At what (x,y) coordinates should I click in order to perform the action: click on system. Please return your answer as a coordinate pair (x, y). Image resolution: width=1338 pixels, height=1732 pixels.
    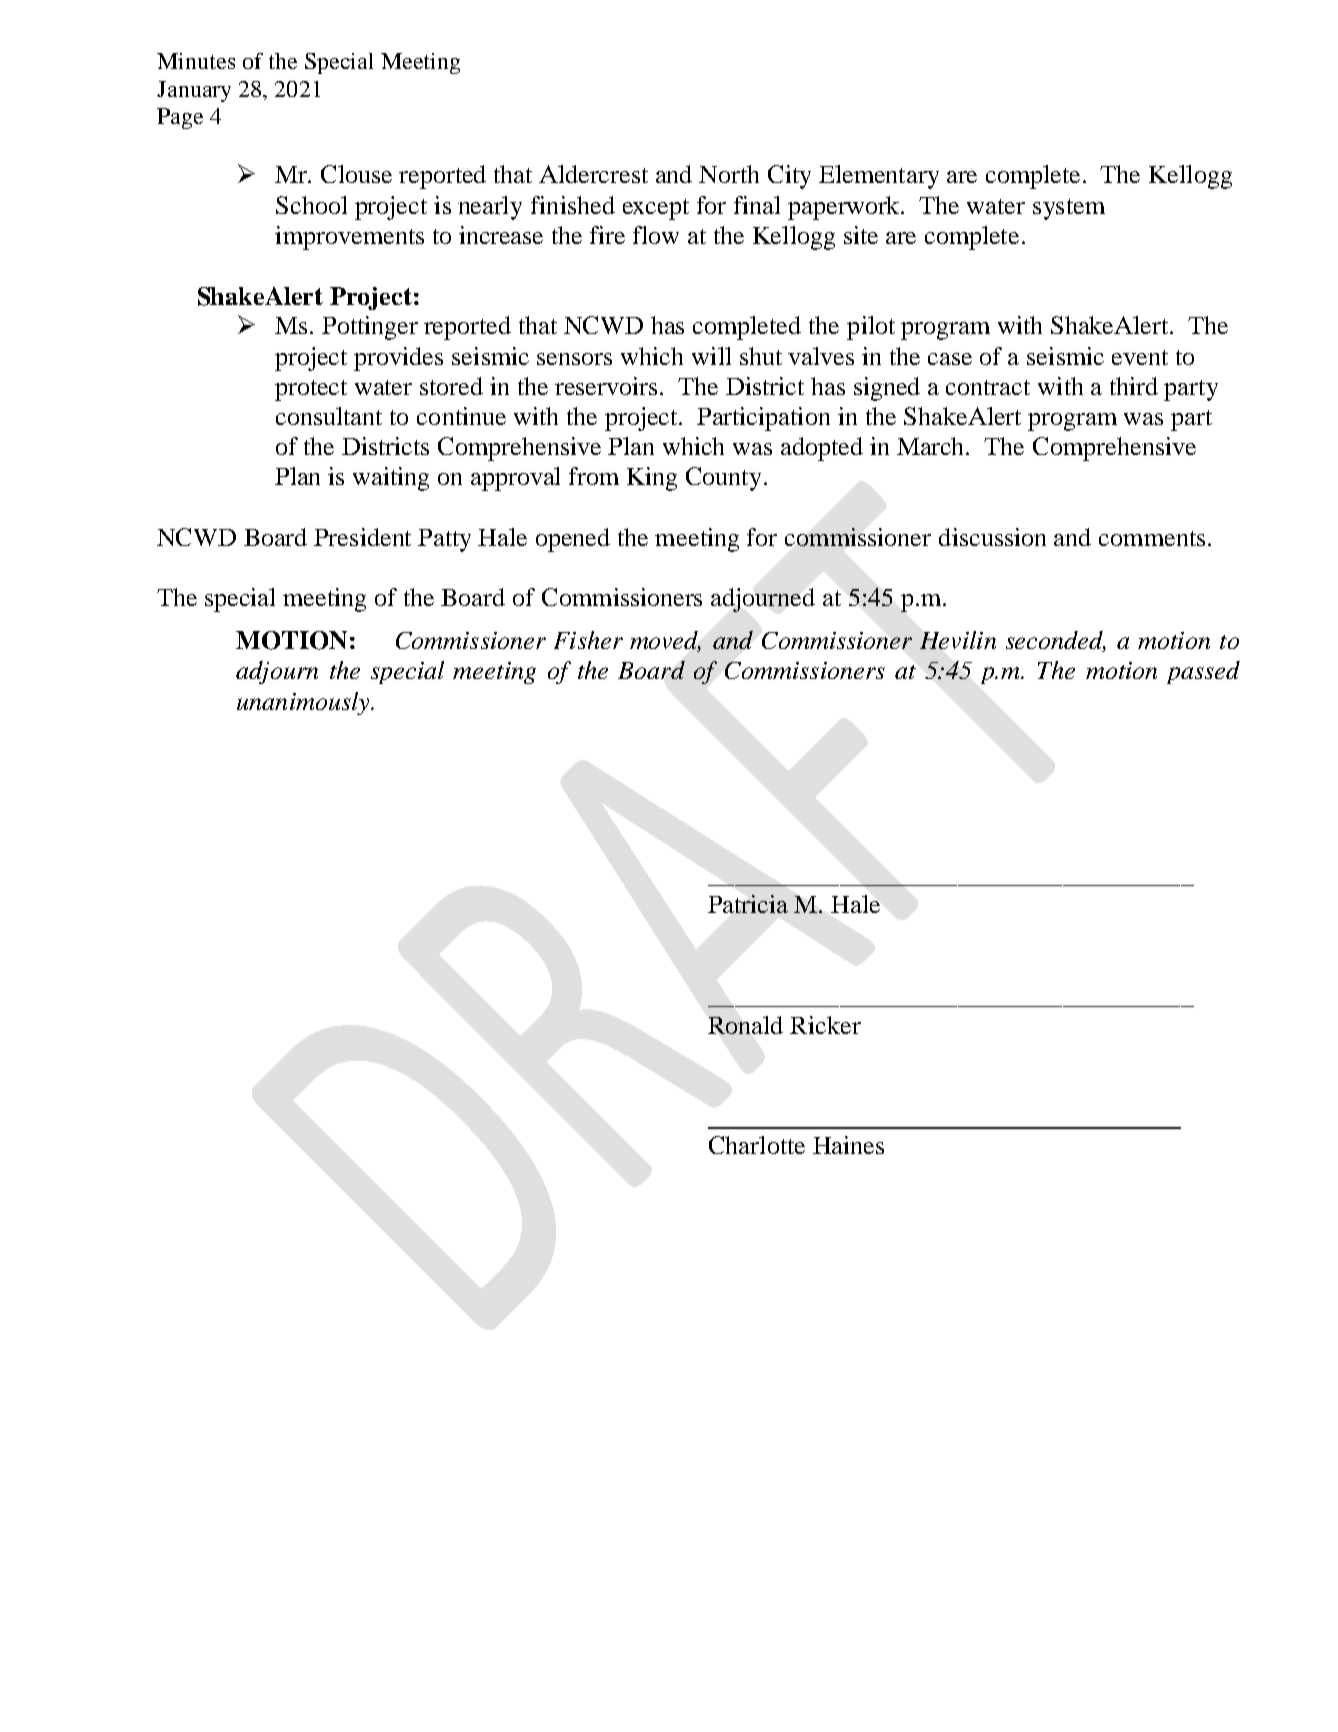
    Looking at the image, I should click on (1069, 209).
